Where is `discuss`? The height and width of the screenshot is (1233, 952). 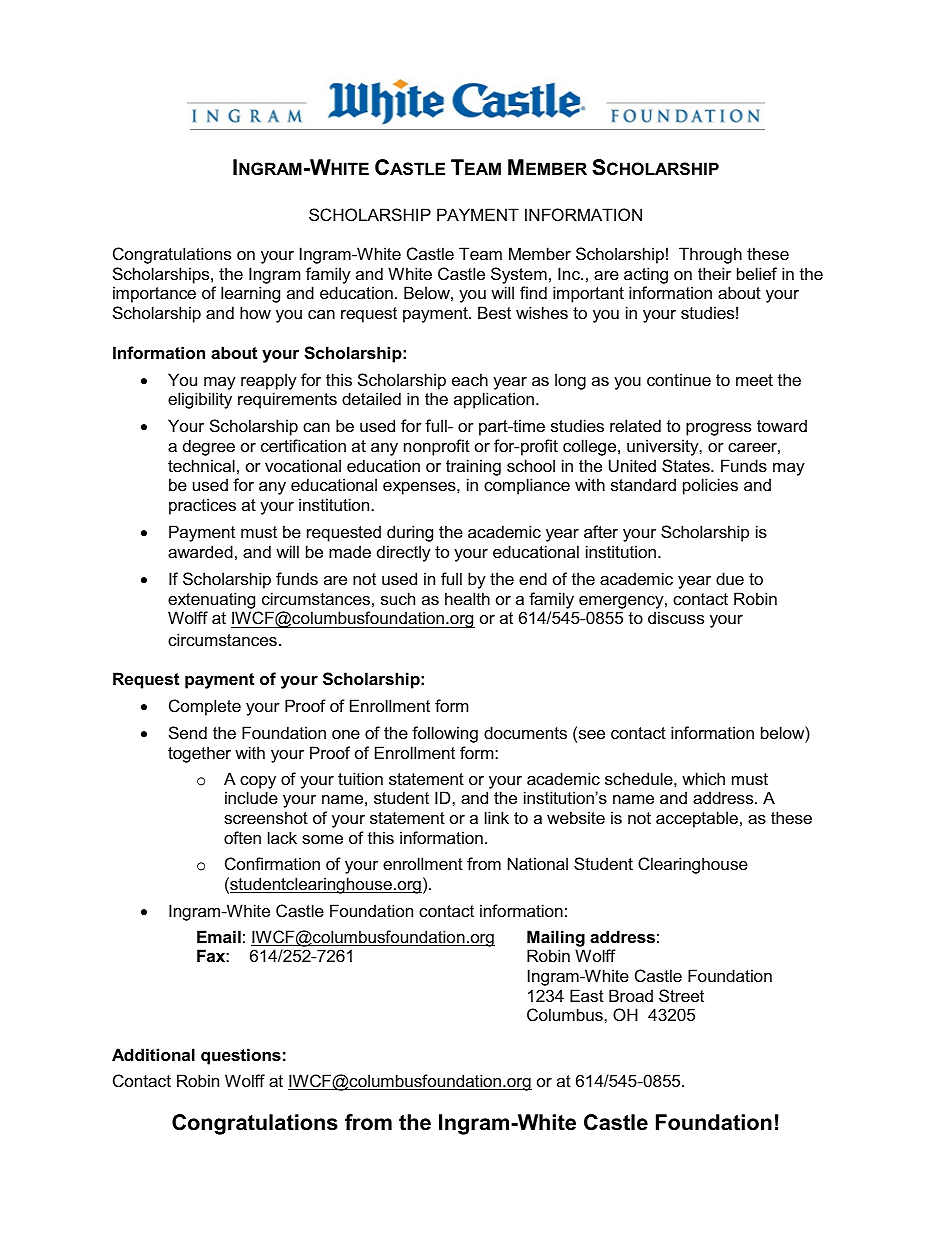 discuss is located at coordinates (676, 617).
